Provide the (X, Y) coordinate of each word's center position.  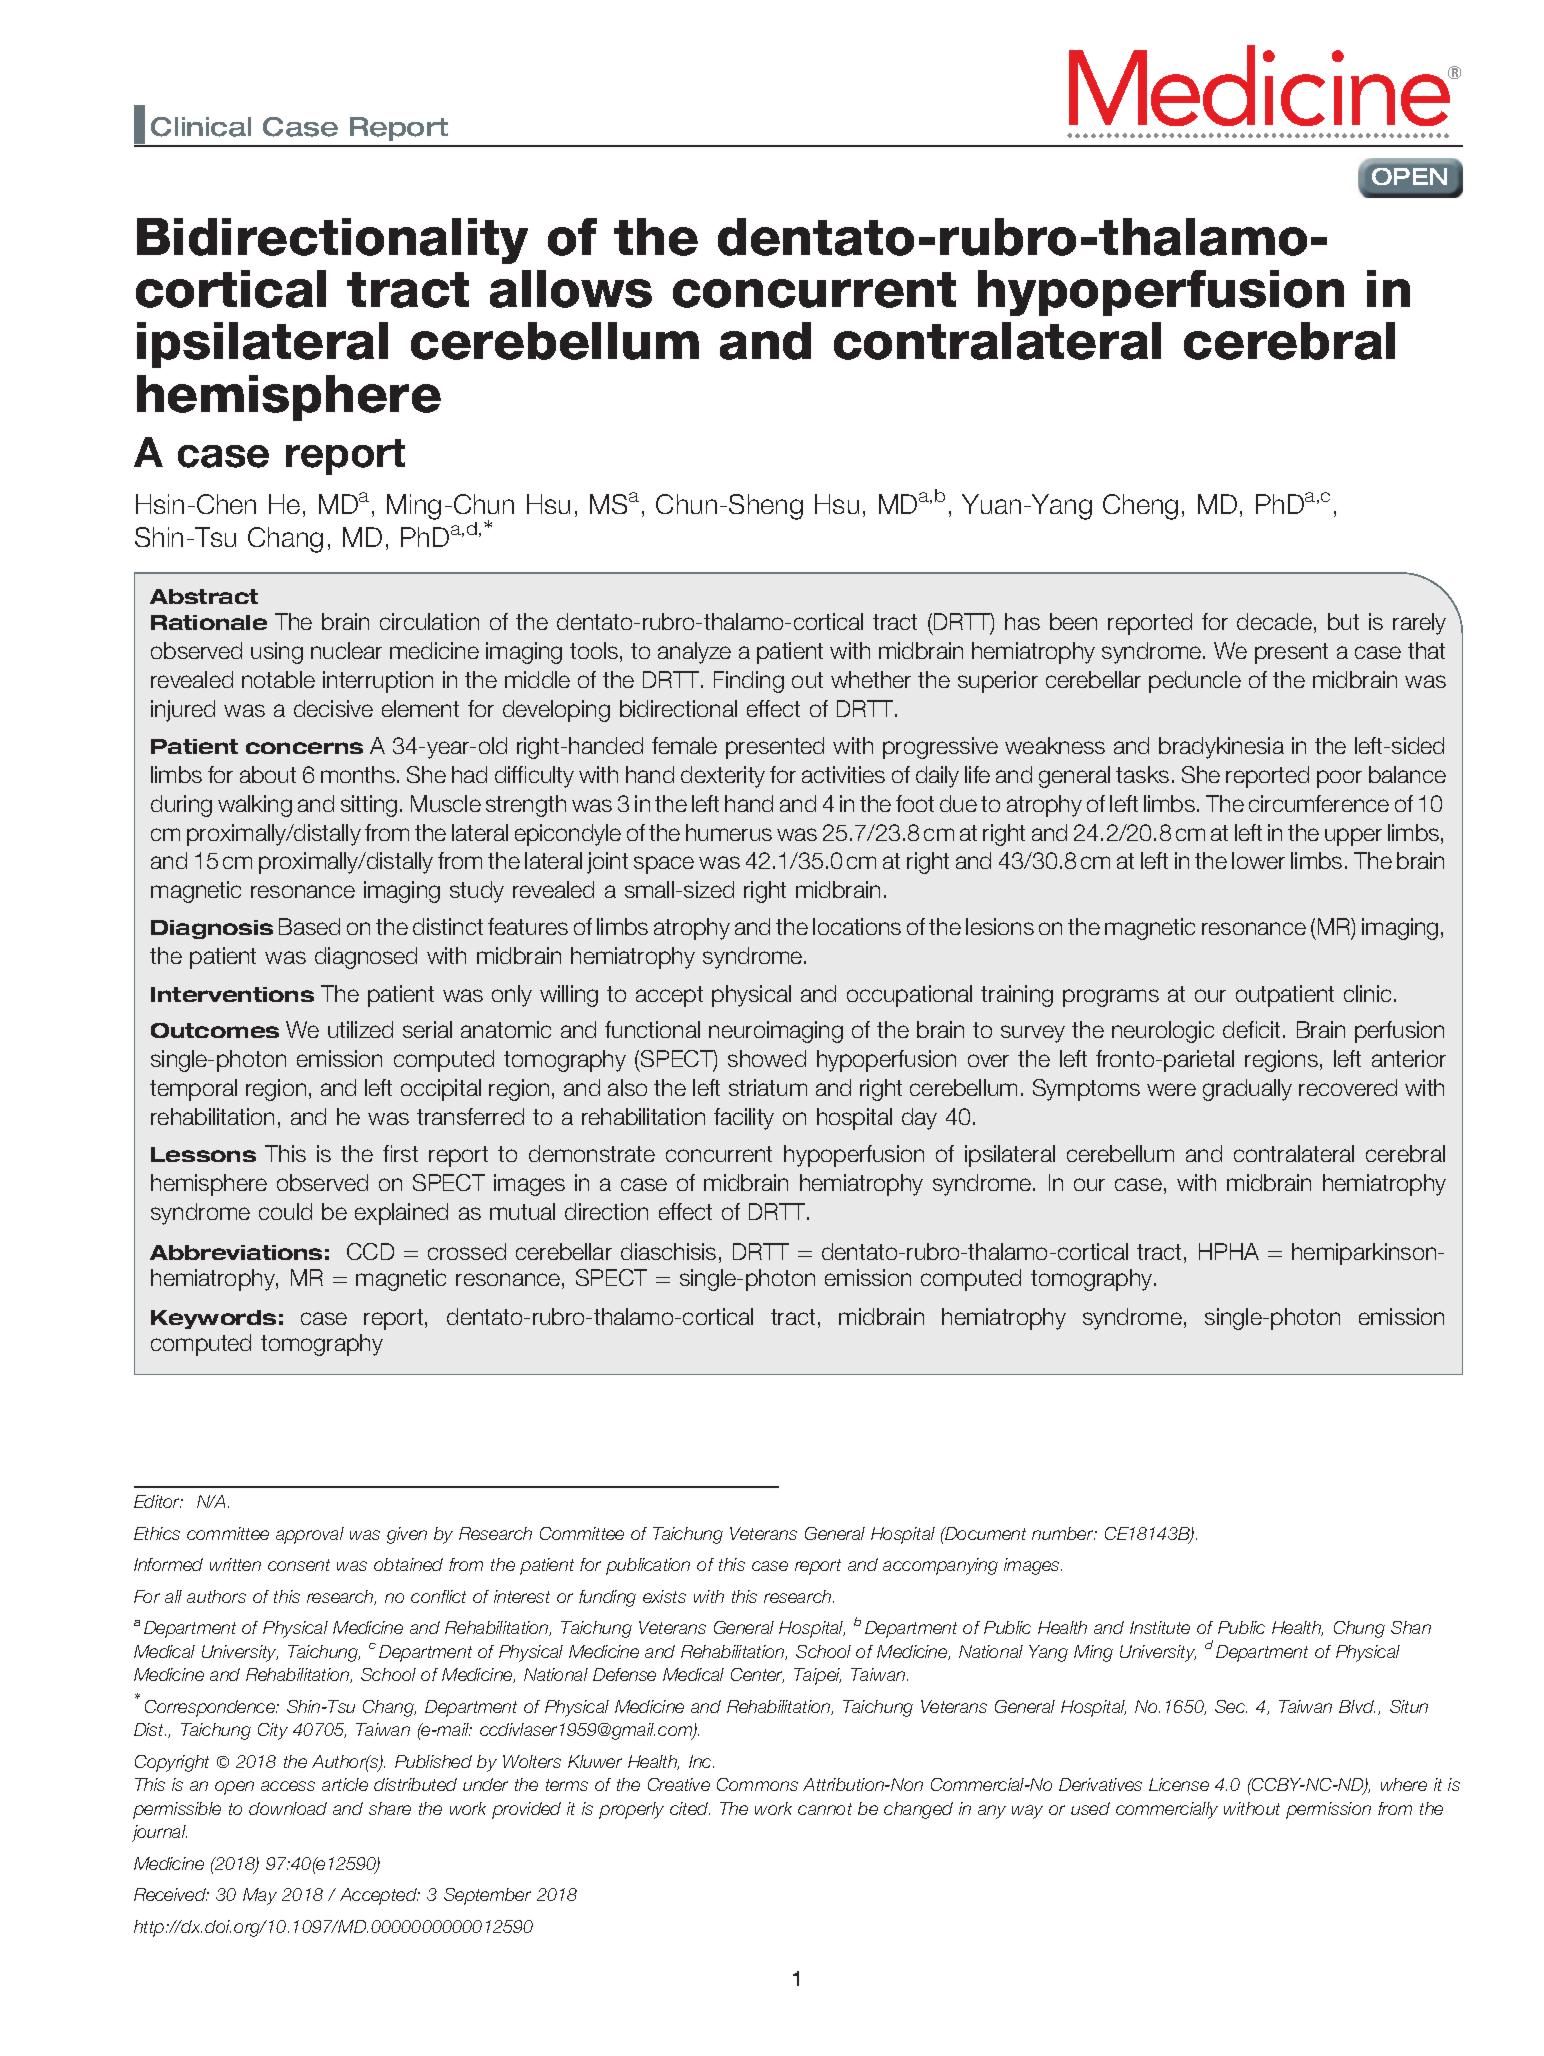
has (1022, 621)
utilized (360, 1029)
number (1064, 1533)
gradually (1247, 1090)
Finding (749, 682)
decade (1274, 621)
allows (571, 289)
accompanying (940, 1566)
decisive (333, 708)
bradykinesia (1221, 748)
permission (1328, 1810)
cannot (825, 1809)
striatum (768, 1087)
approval (310, 1535)
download (288, 1808)
